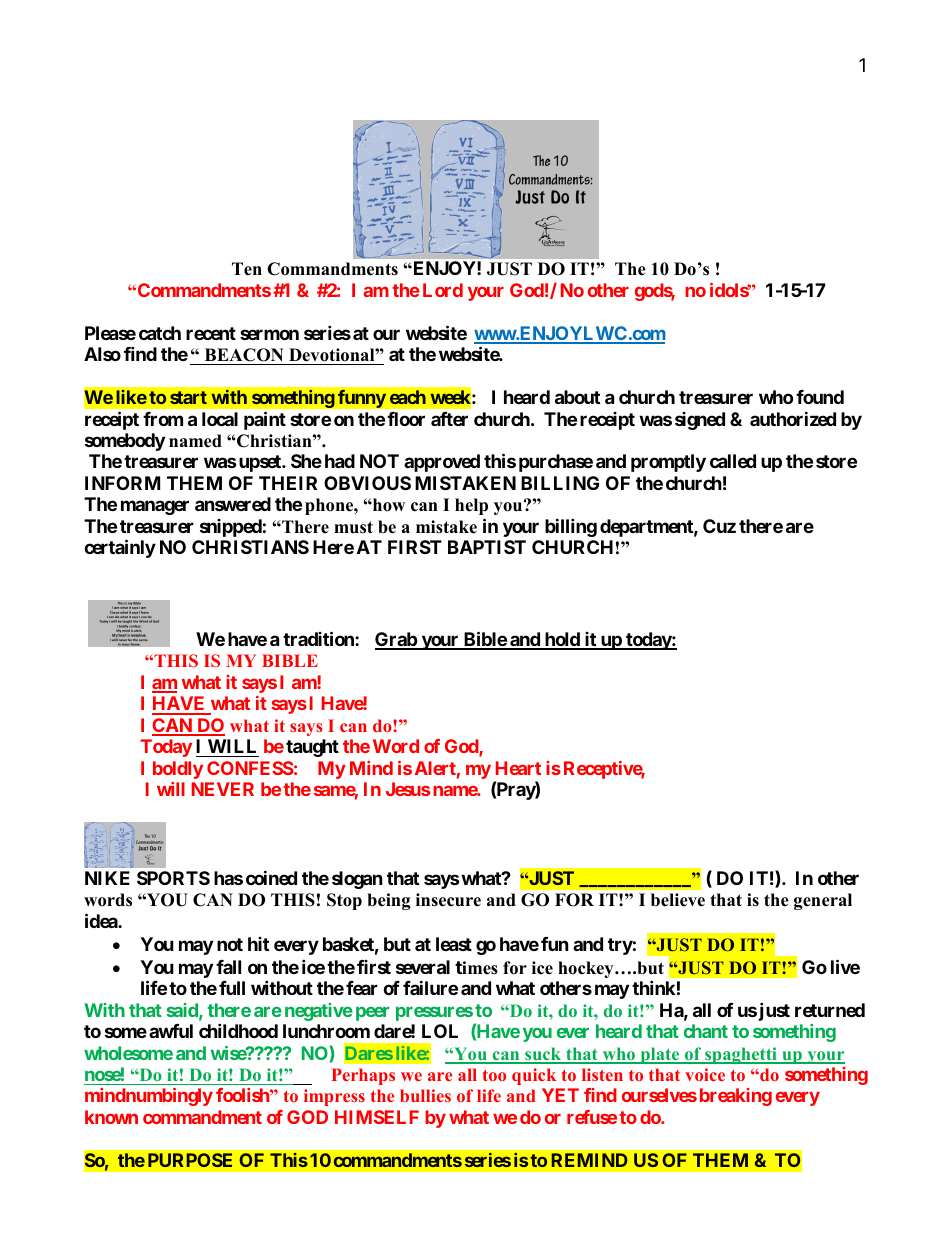 The height and width of the page is (1233, 952). What do you see at coordinates (678, 900) in the page?
I see `believe` at bounding box center [678, 900].
